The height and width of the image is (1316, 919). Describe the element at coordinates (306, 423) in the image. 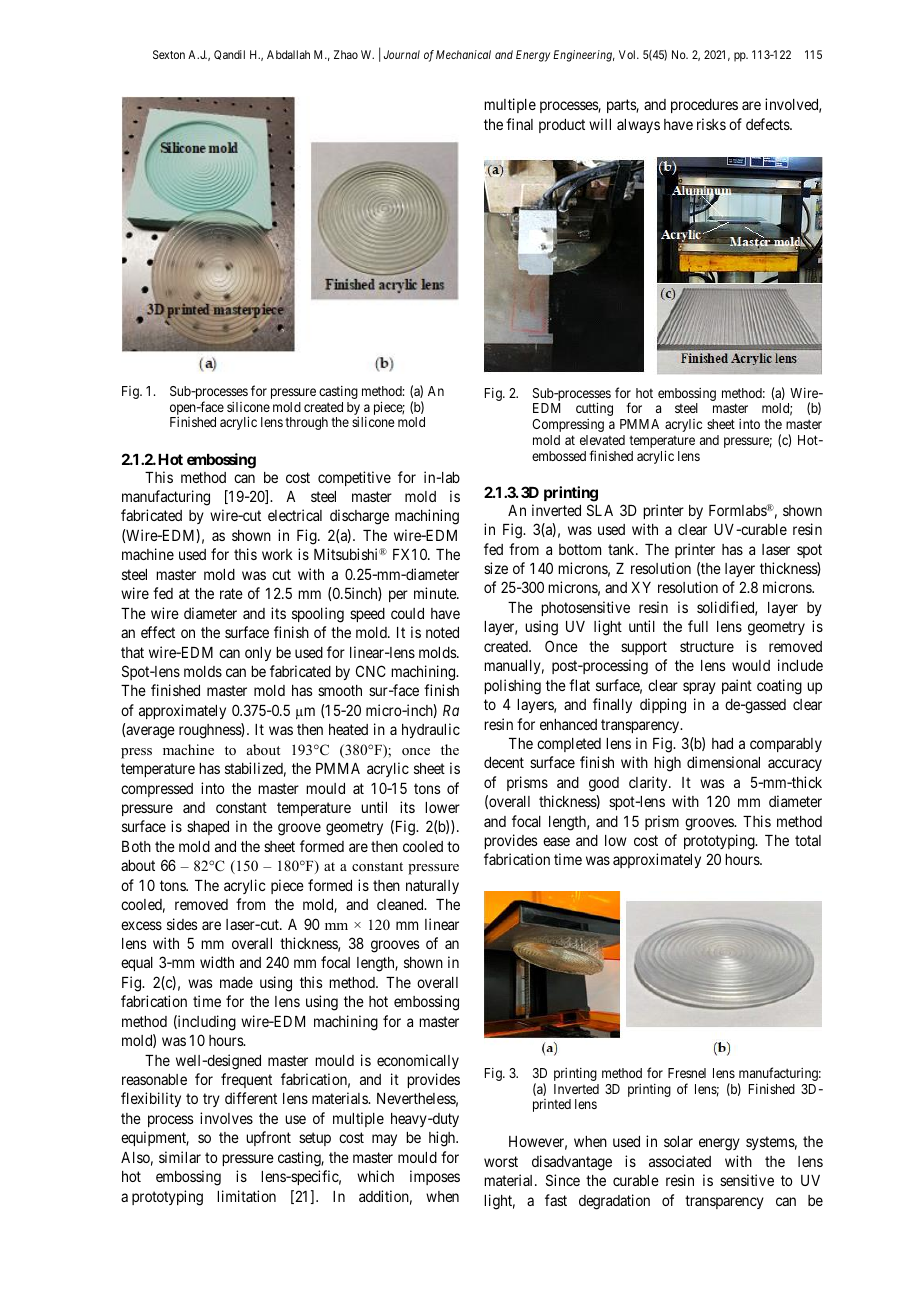

I see `through` at that location.
